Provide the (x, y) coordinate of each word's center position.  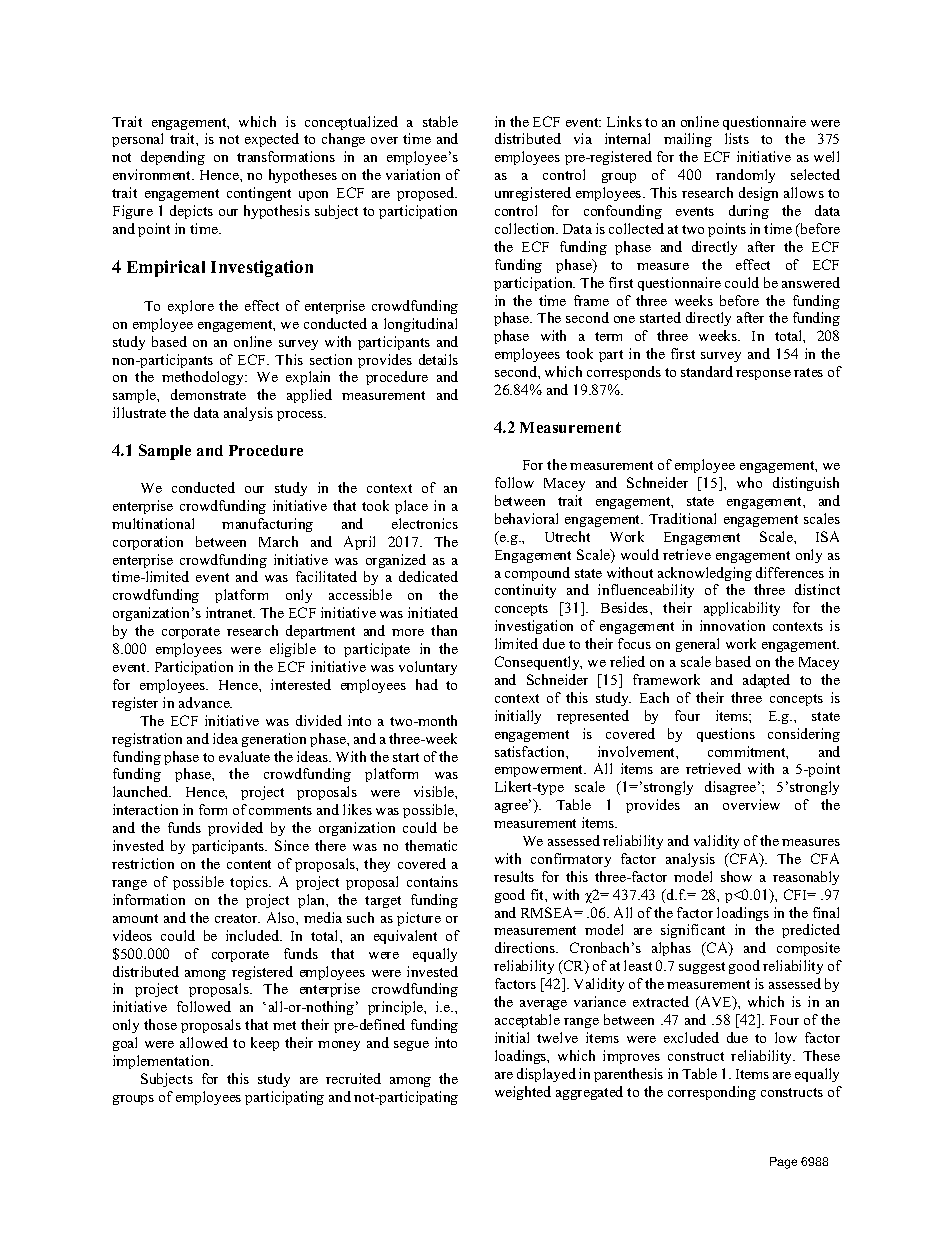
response (763, 375)
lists (737, 138)
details (438, 359)
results (514, 876)
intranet (230, 612)
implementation (162, 1062)
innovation (732, 625)
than (444, 630)
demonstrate (208, 394)
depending (173, 158)
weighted (523, 1093)
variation (413, 174)
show (736, 876)
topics (250, 883)
